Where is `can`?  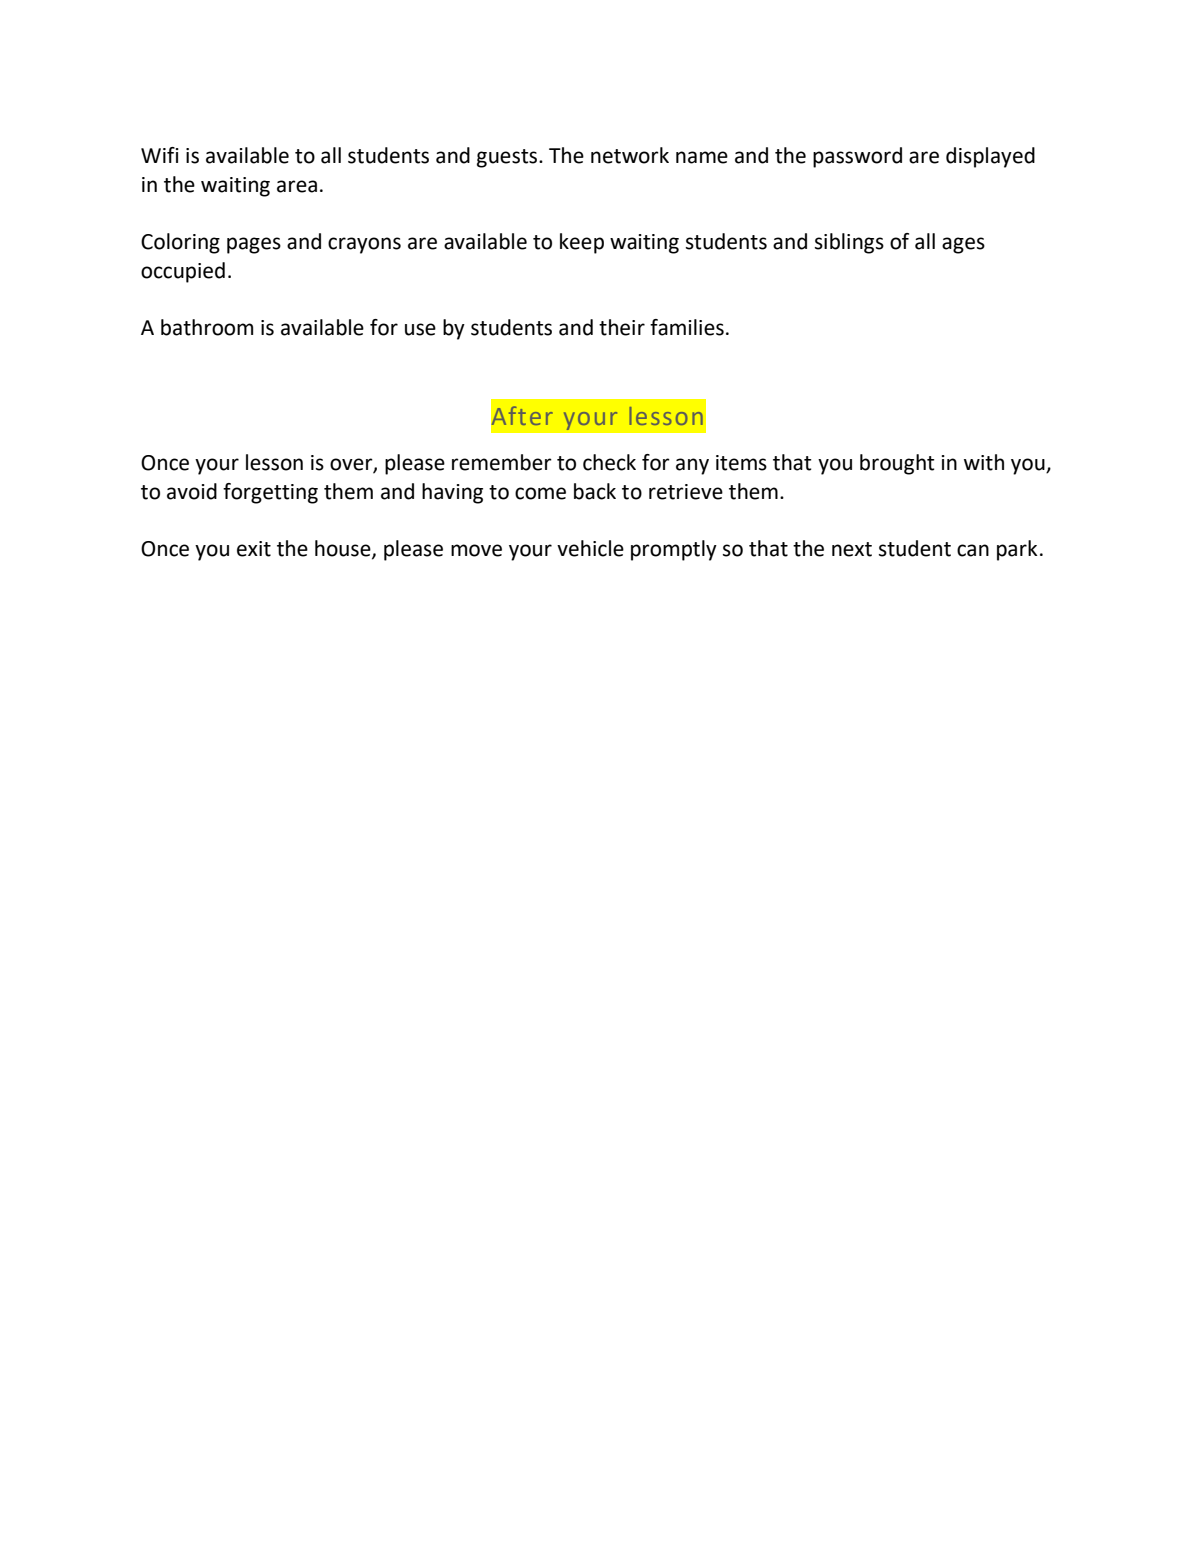
can is located at coordinates (973, 550).
